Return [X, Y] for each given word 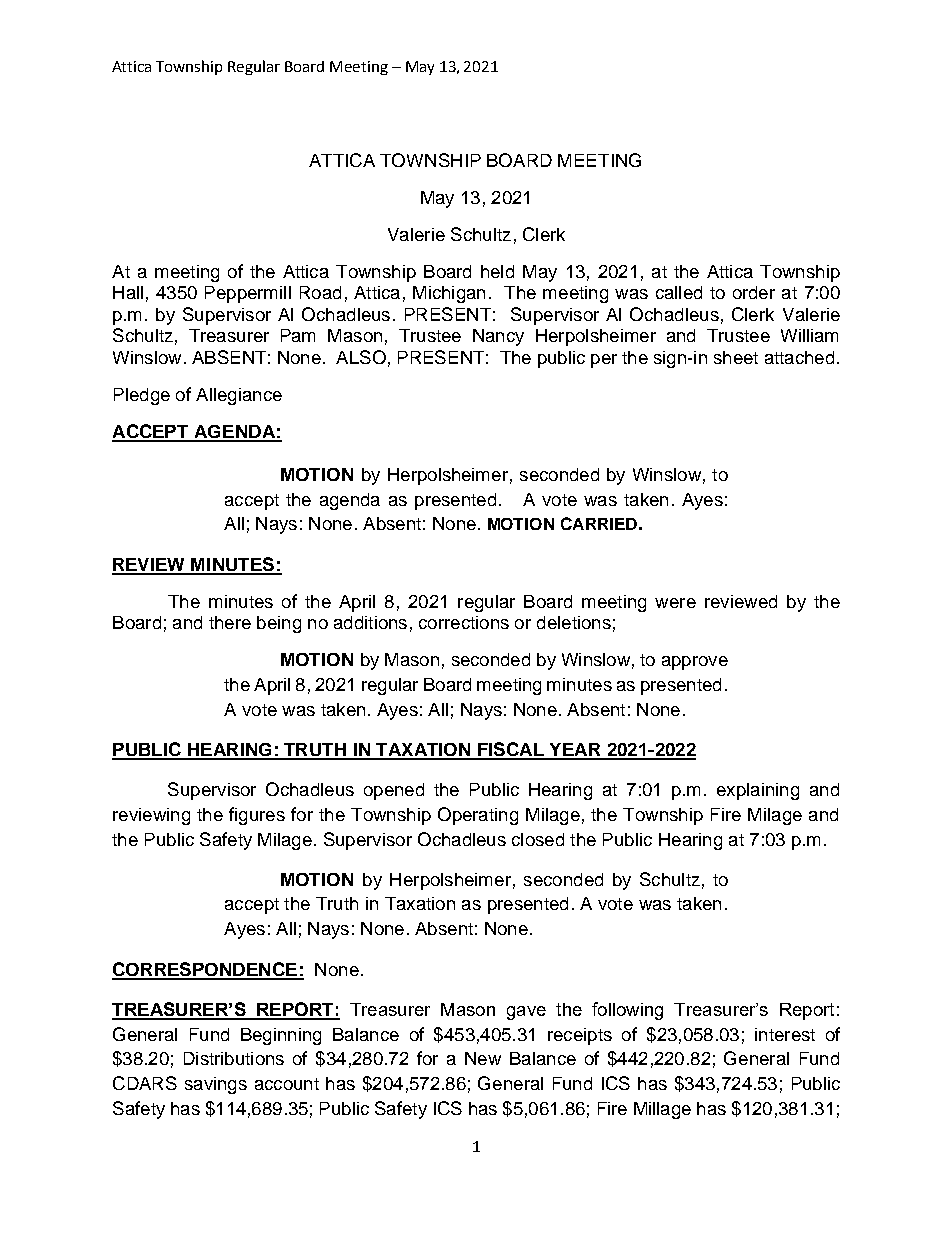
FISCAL [511, 750]
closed [538, 839]
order [754, 292]
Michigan [449, 294]
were [675, 603]
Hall [128, 292]
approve [695, 663]
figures [257, 816]
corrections [464, 622]
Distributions [234, 1058]
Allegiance [239, 396]
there [230, 622]
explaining [758, 791]
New [483, 1058]
